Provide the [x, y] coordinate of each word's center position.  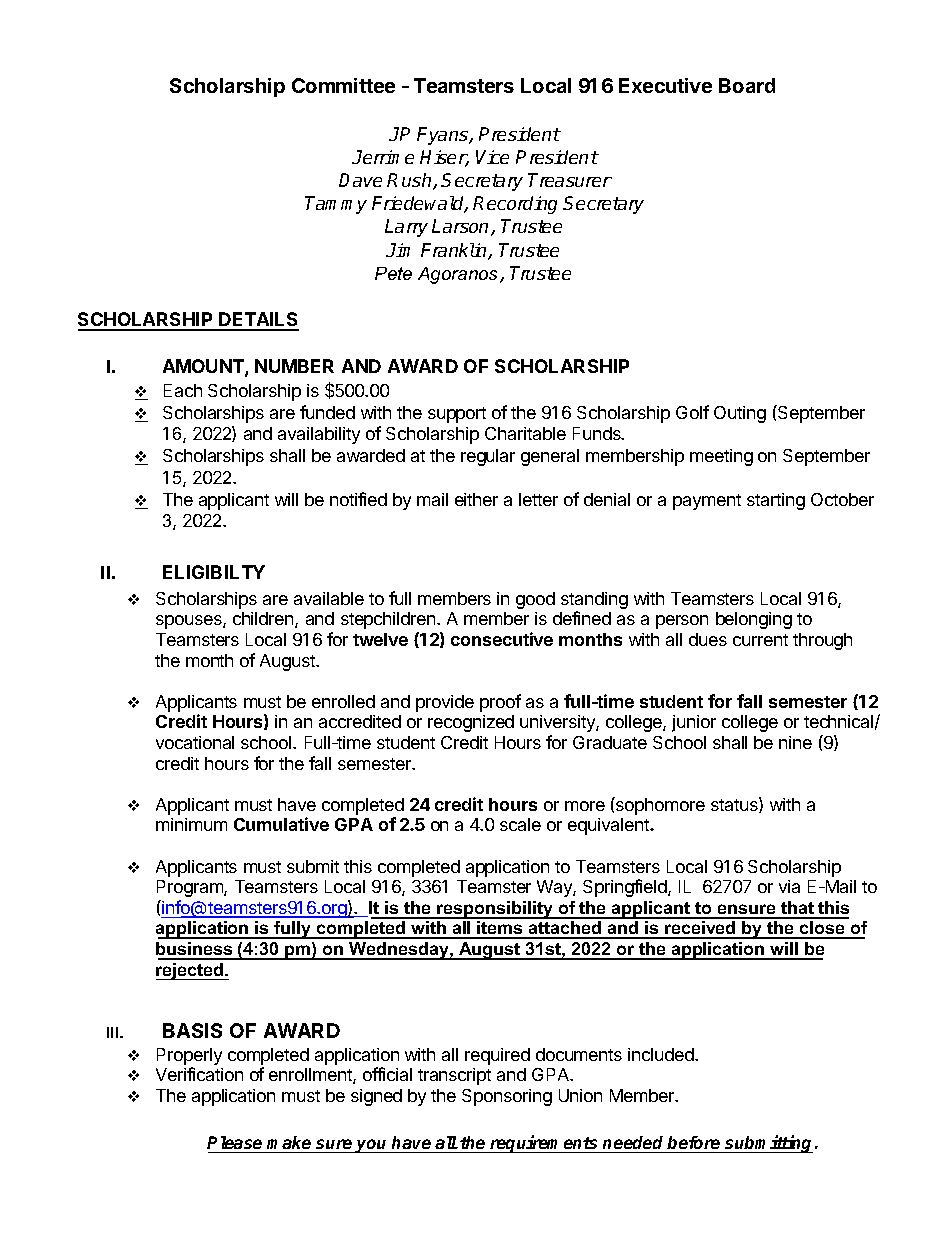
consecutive [502, 639]
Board [747, 85]
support [457, 415]
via [789, 886]
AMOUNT [204, 367]
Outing [740, 414]
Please [234, 1142]
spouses [190, 622]
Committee [343, 85]
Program [191, 888]
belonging [754, 620]
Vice [492, 157]
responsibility [495, 910]
